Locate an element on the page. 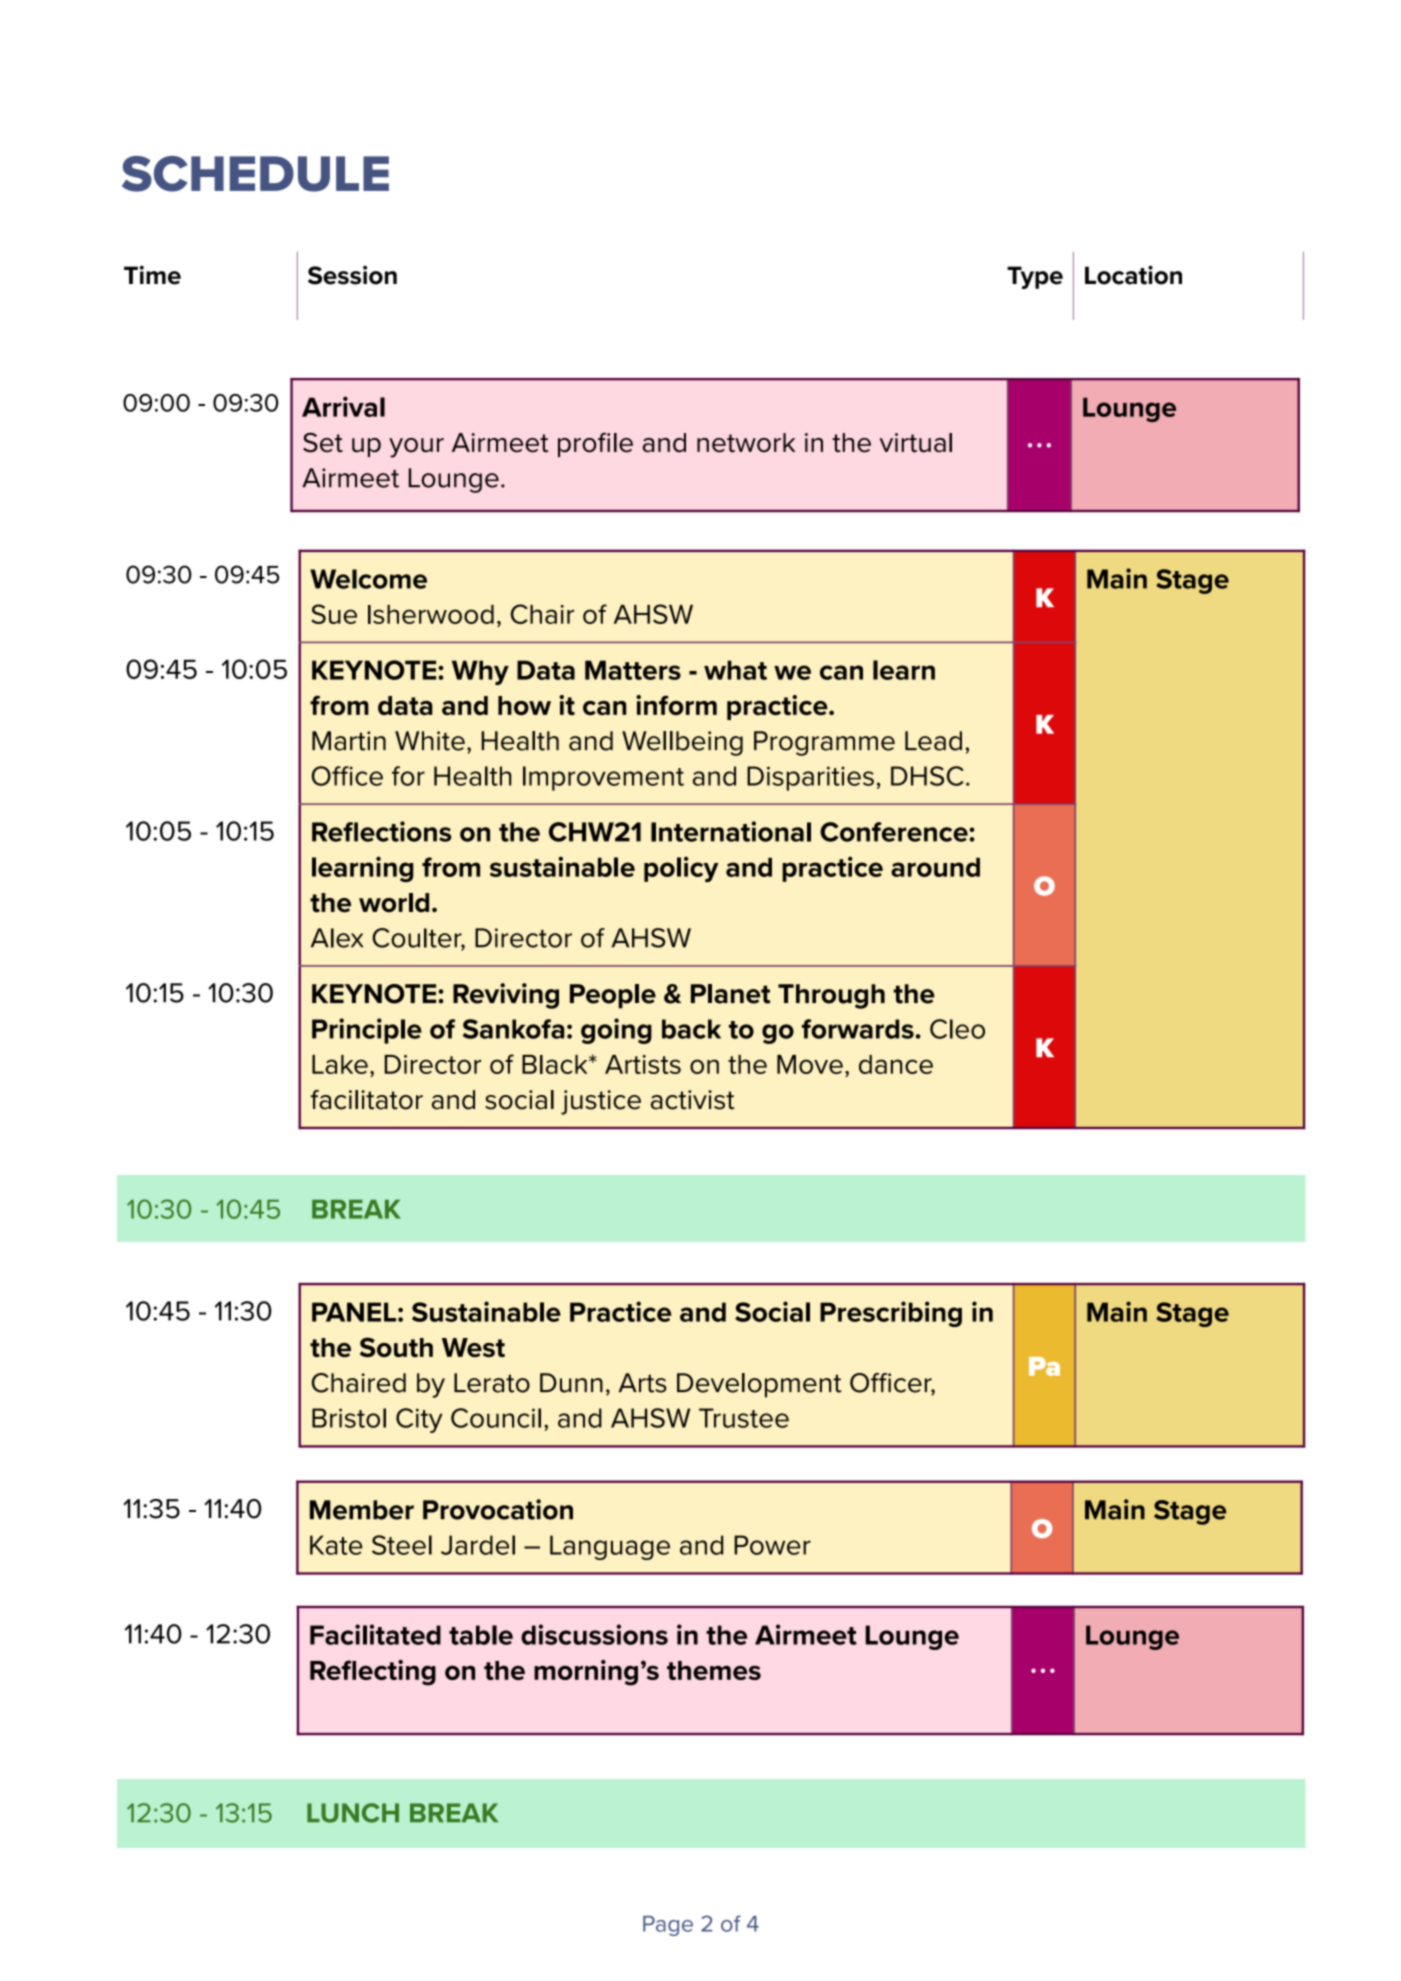 Image resolution: width=1401 pixels, height=1981 pixels. Arts is located at coordinates (642, 1383).
